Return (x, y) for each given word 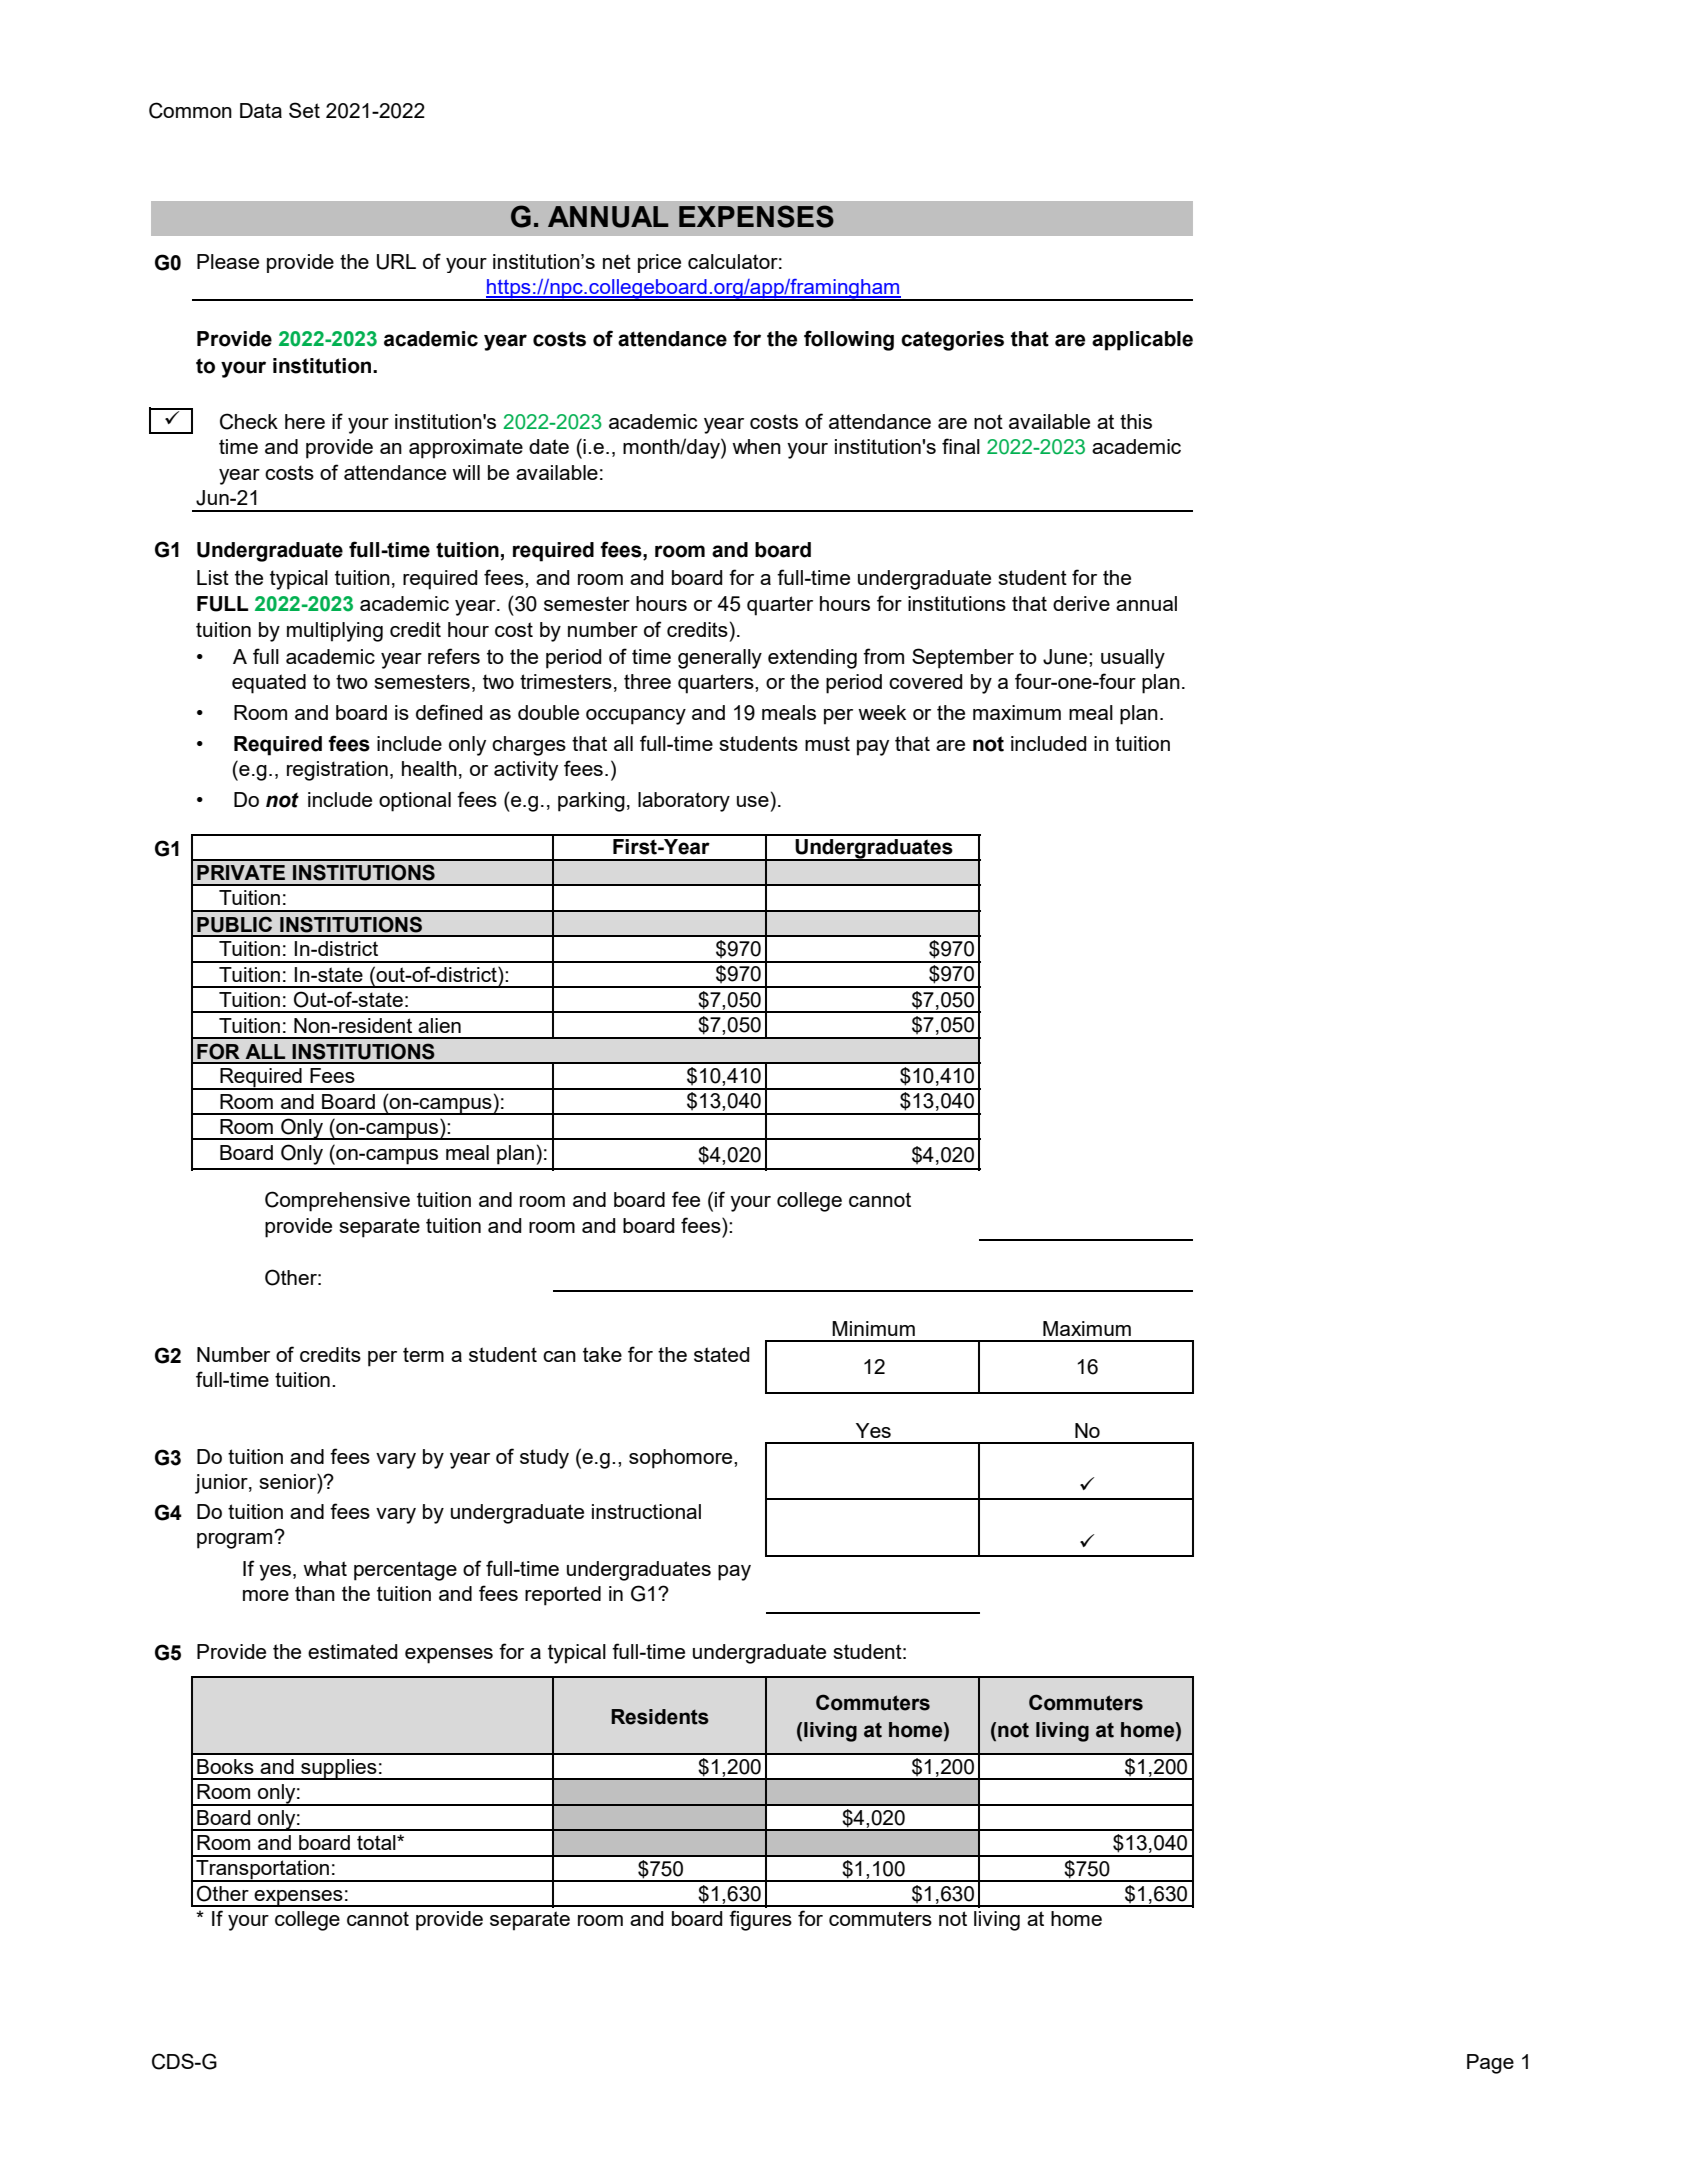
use (753, 801)
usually (1133, 659)
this (1136, 421)
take (602, 1354)
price (659, 263)
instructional (646, 1511)
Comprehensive (337, 1201)
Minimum (873, 1328)
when (756, 446)
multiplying (335, 632)
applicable (1142, 341)
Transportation (263, 1871)
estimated (352, 1651)
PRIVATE (241, 872)
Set (304, 110)
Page (1490, 2064)
